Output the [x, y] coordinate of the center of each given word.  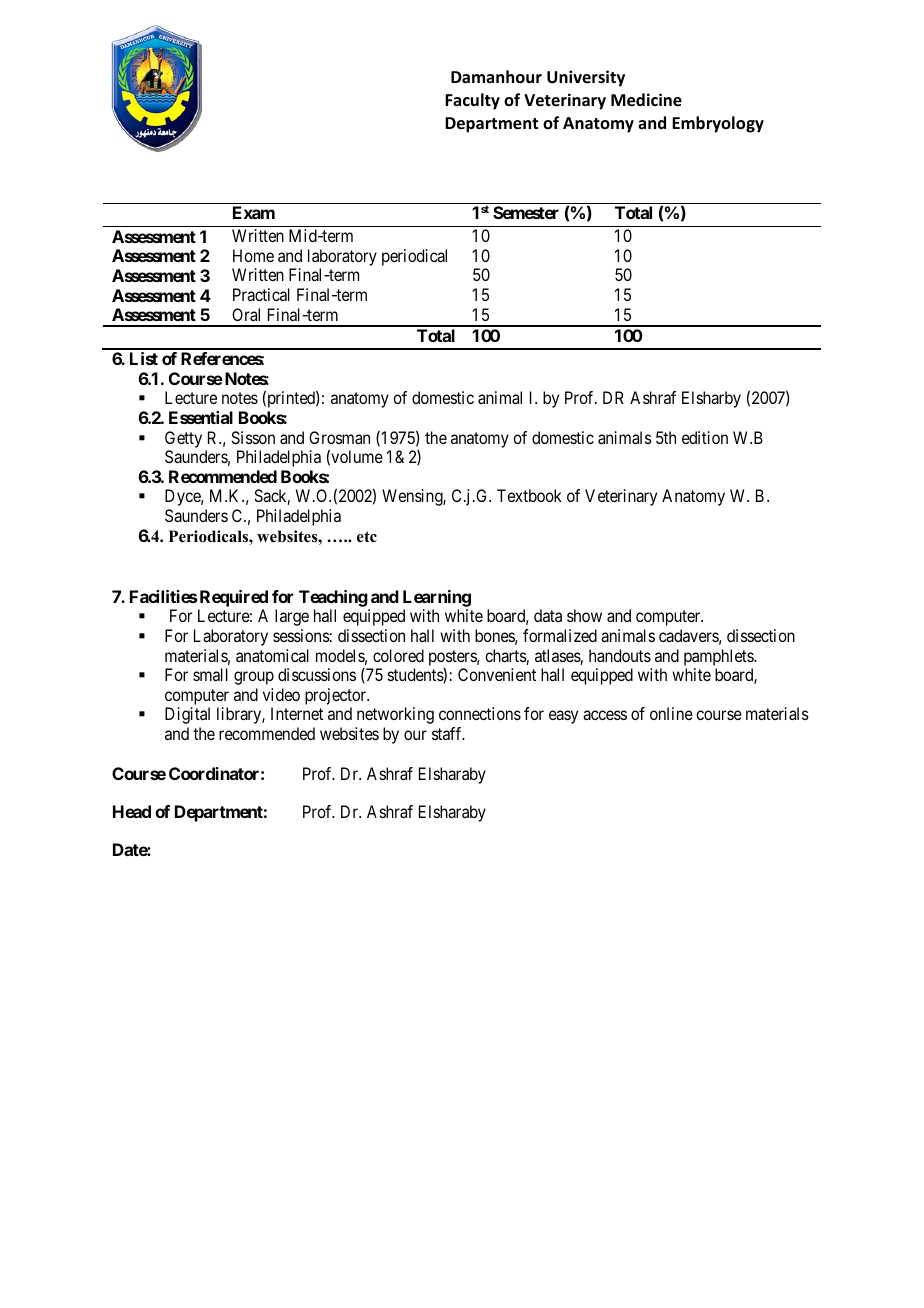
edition [705, 437]
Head [132, 811]
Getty [183, 439]
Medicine [646, 100]
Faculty [472, 101]
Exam [254, 212]
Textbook [529, 495]
